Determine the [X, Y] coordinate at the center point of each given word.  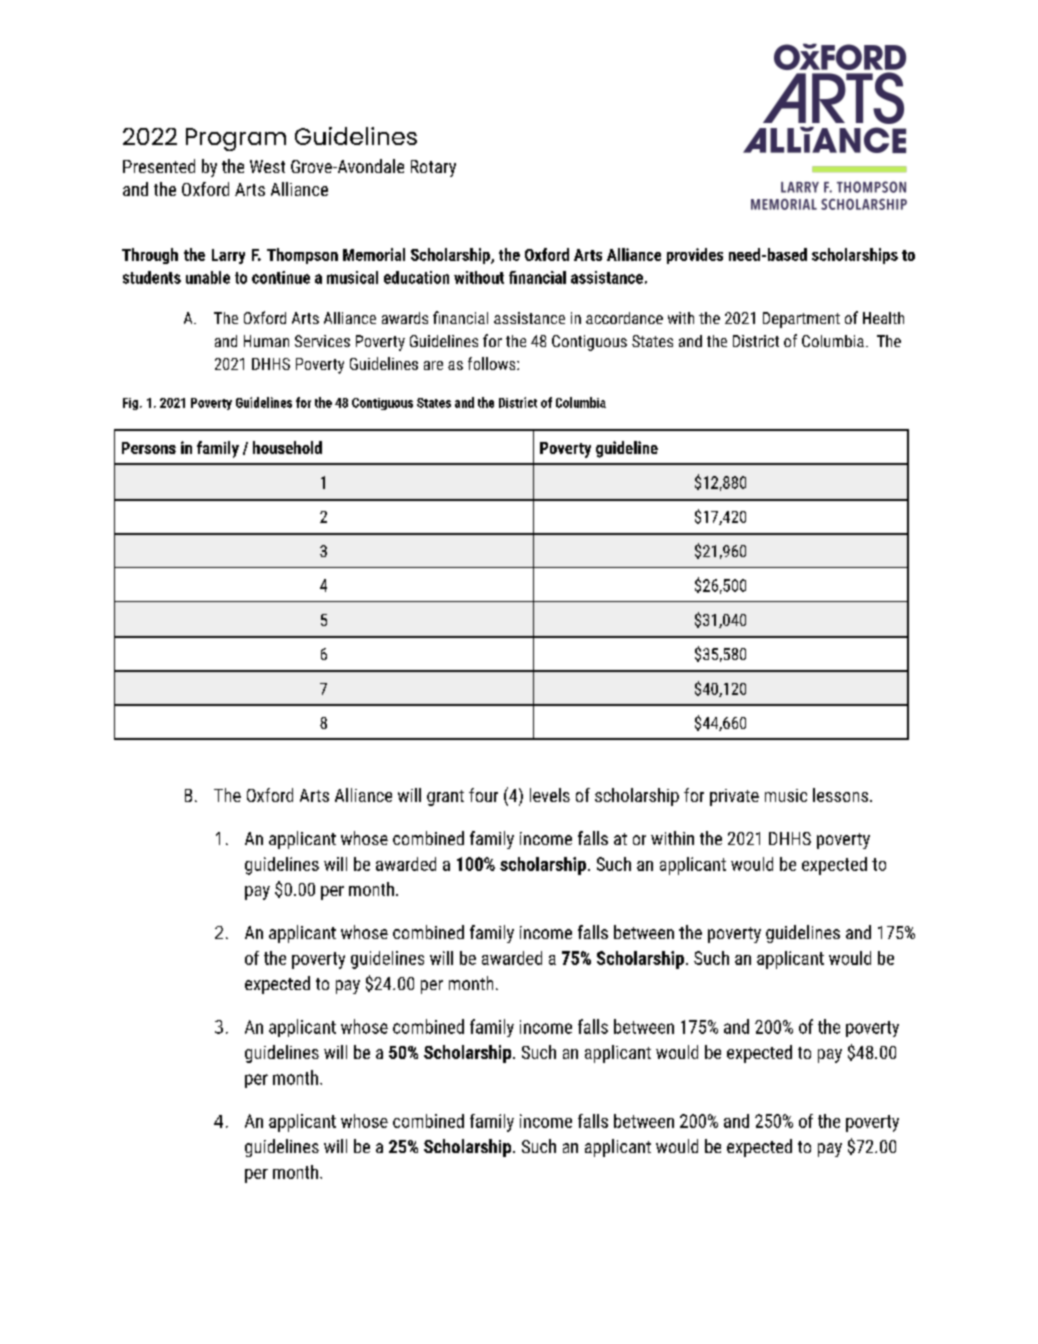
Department [801, 320]
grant [445, 798]
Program [236, 139]
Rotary [433, 168]
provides [695, 256]
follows [493, 363]
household [287, 447]
